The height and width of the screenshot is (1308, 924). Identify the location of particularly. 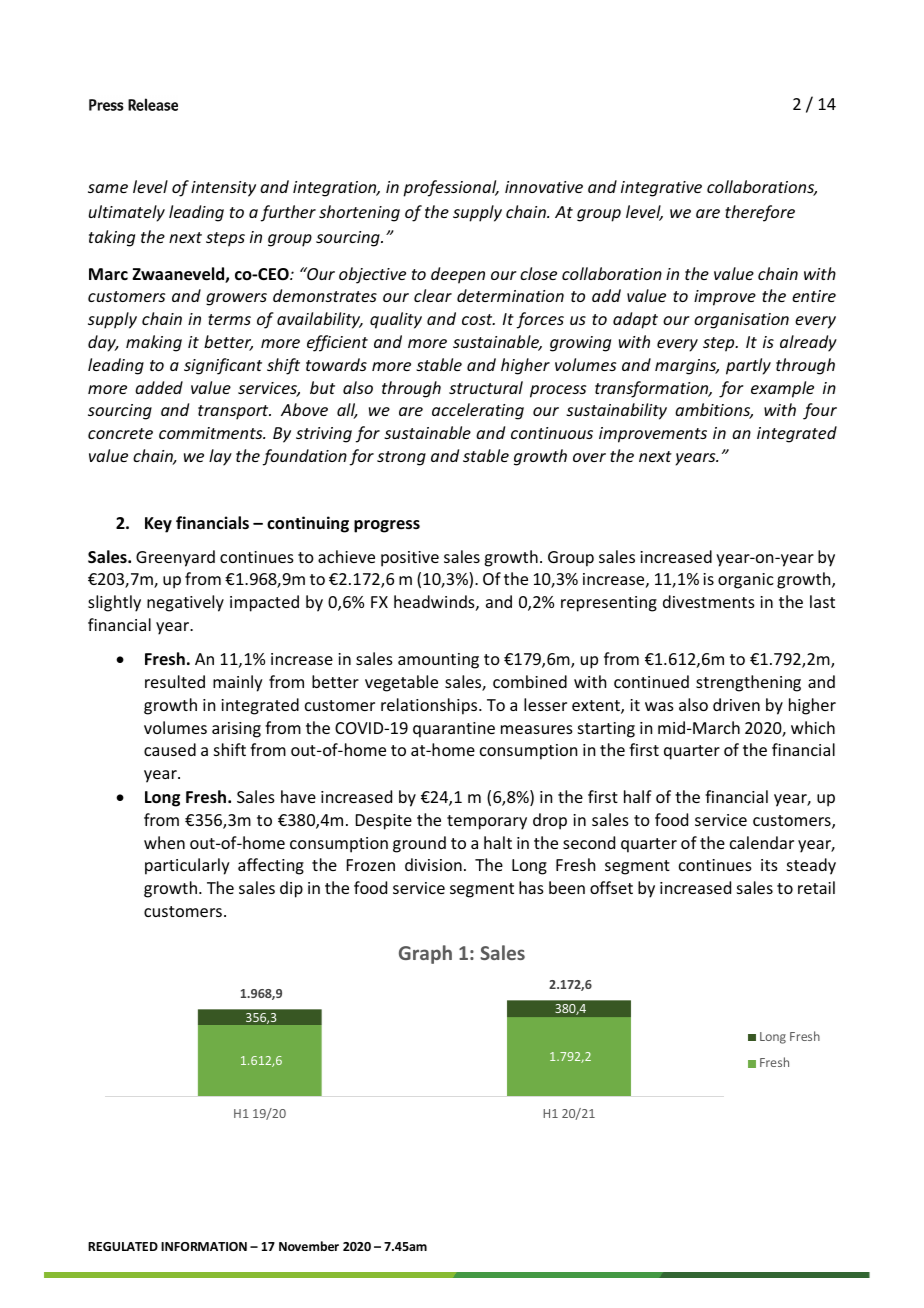
(187, 866).
